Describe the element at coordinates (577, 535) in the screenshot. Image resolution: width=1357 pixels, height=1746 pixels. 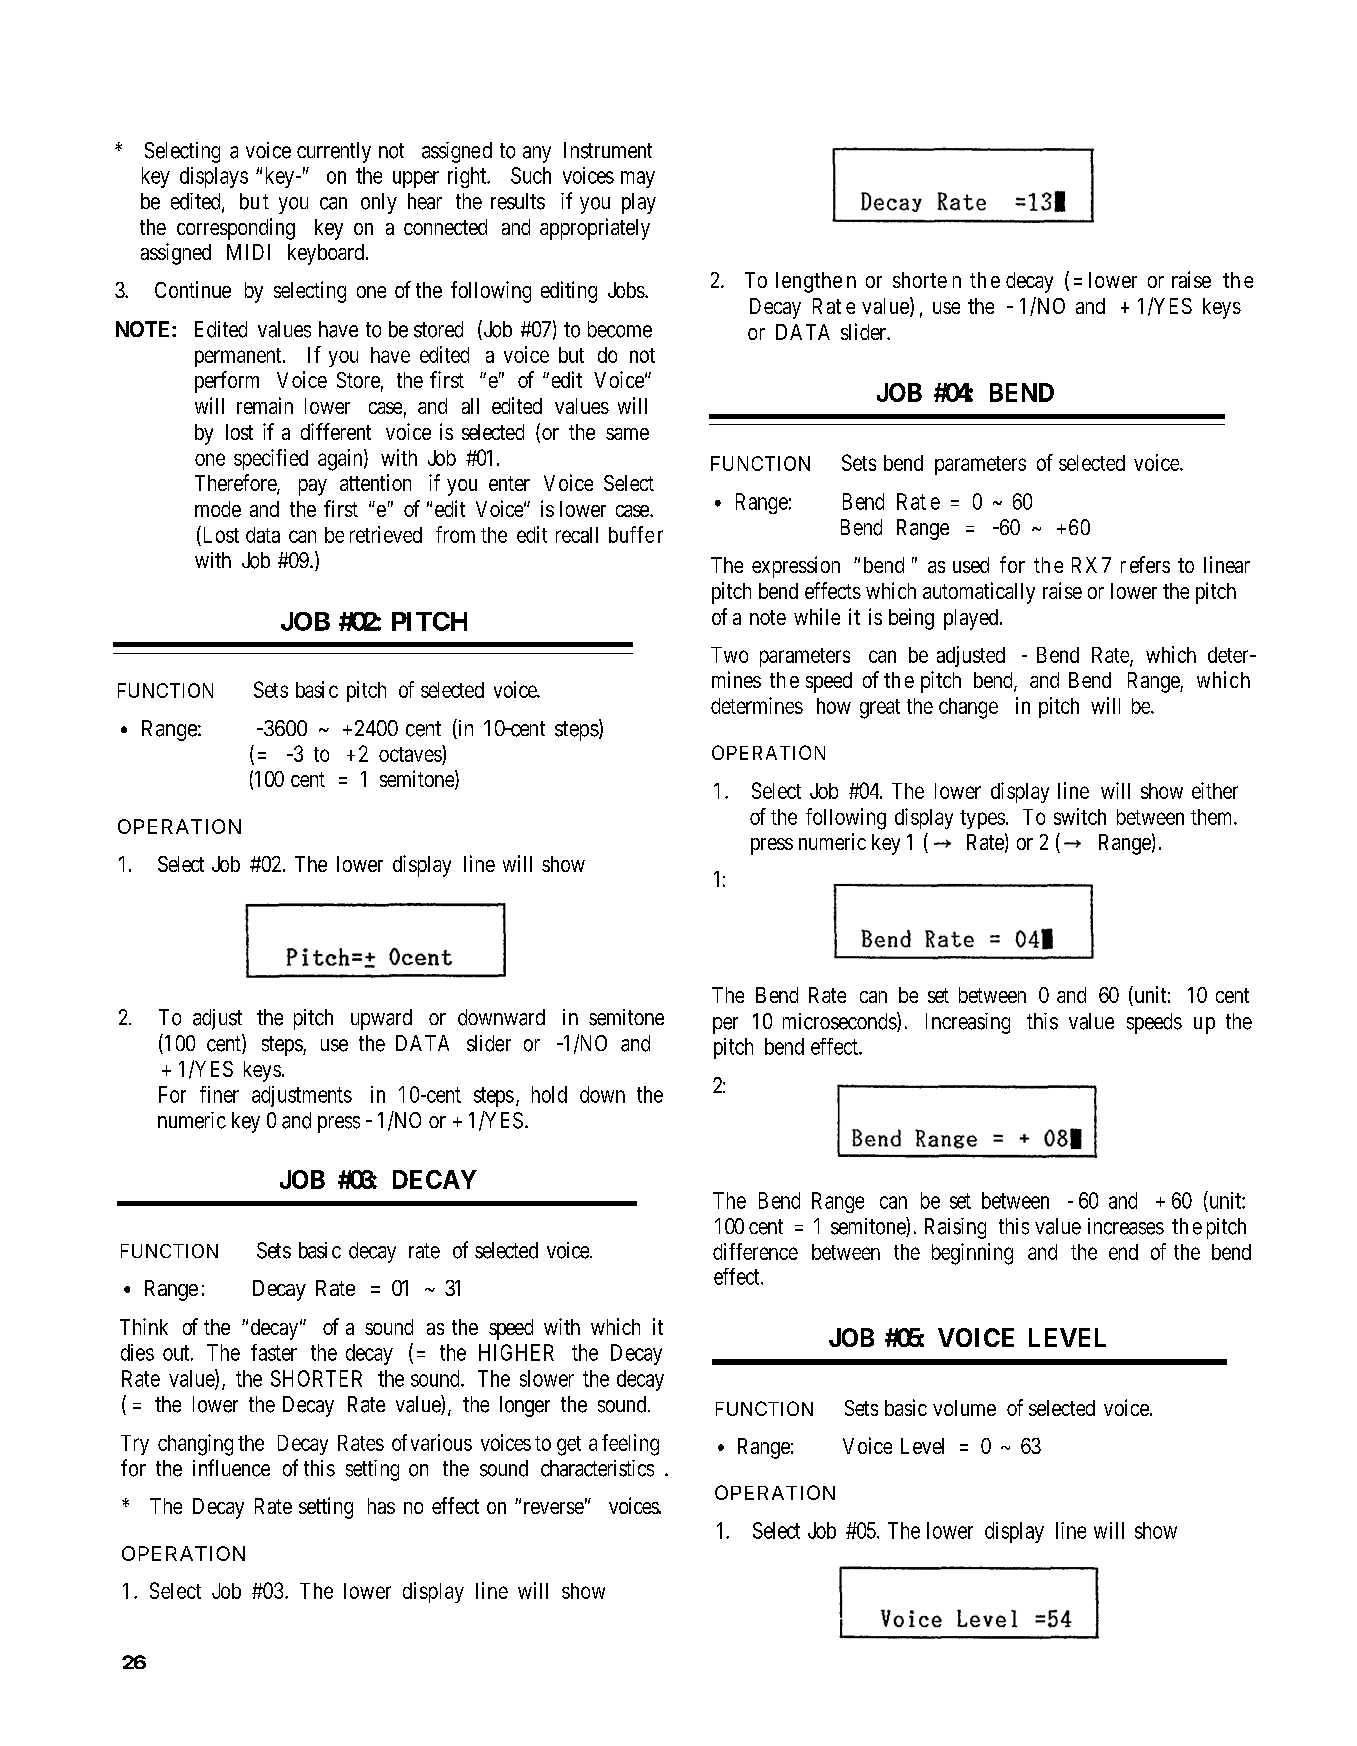
I see `recall` at that location.
